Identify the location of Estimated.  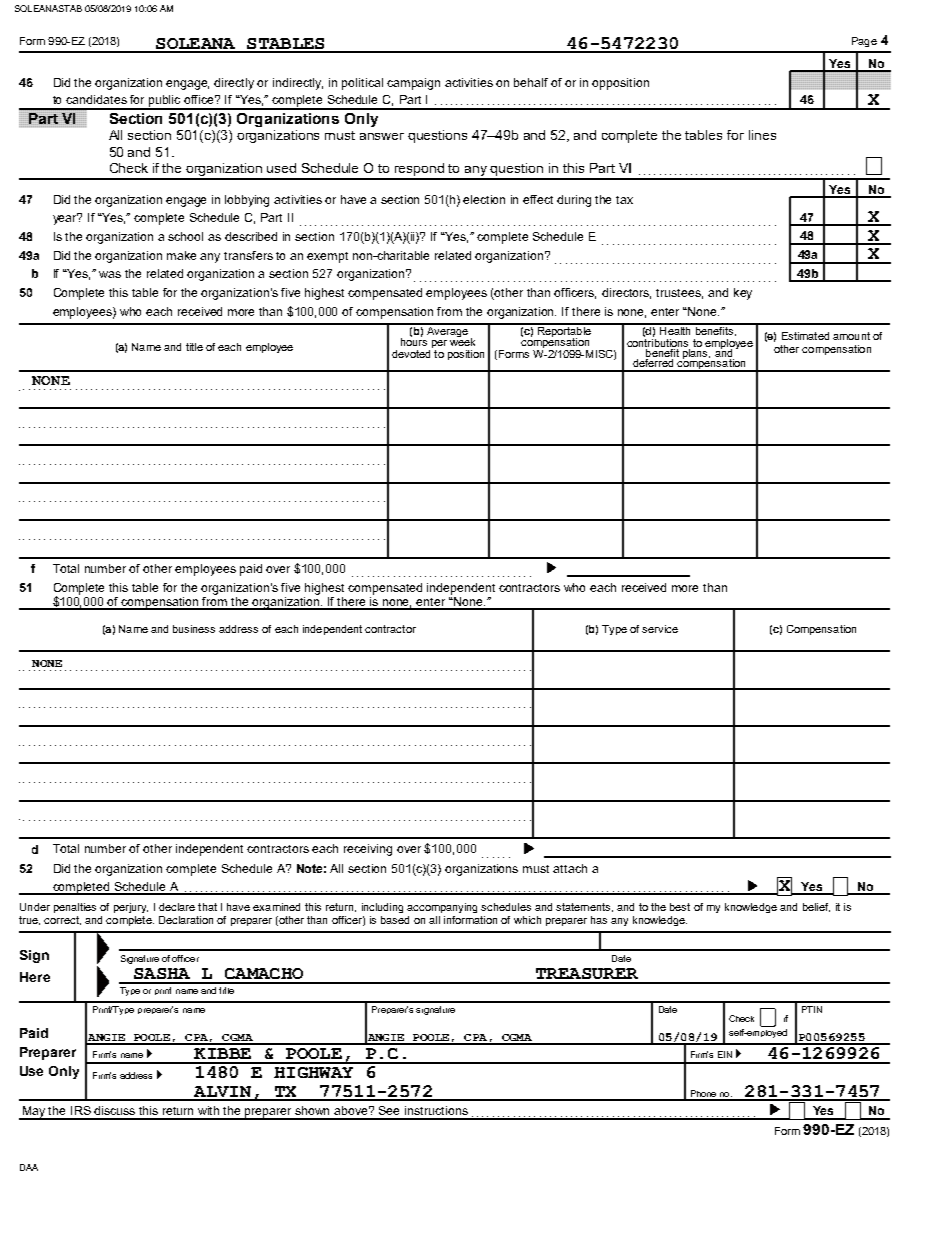
(805, 336).
